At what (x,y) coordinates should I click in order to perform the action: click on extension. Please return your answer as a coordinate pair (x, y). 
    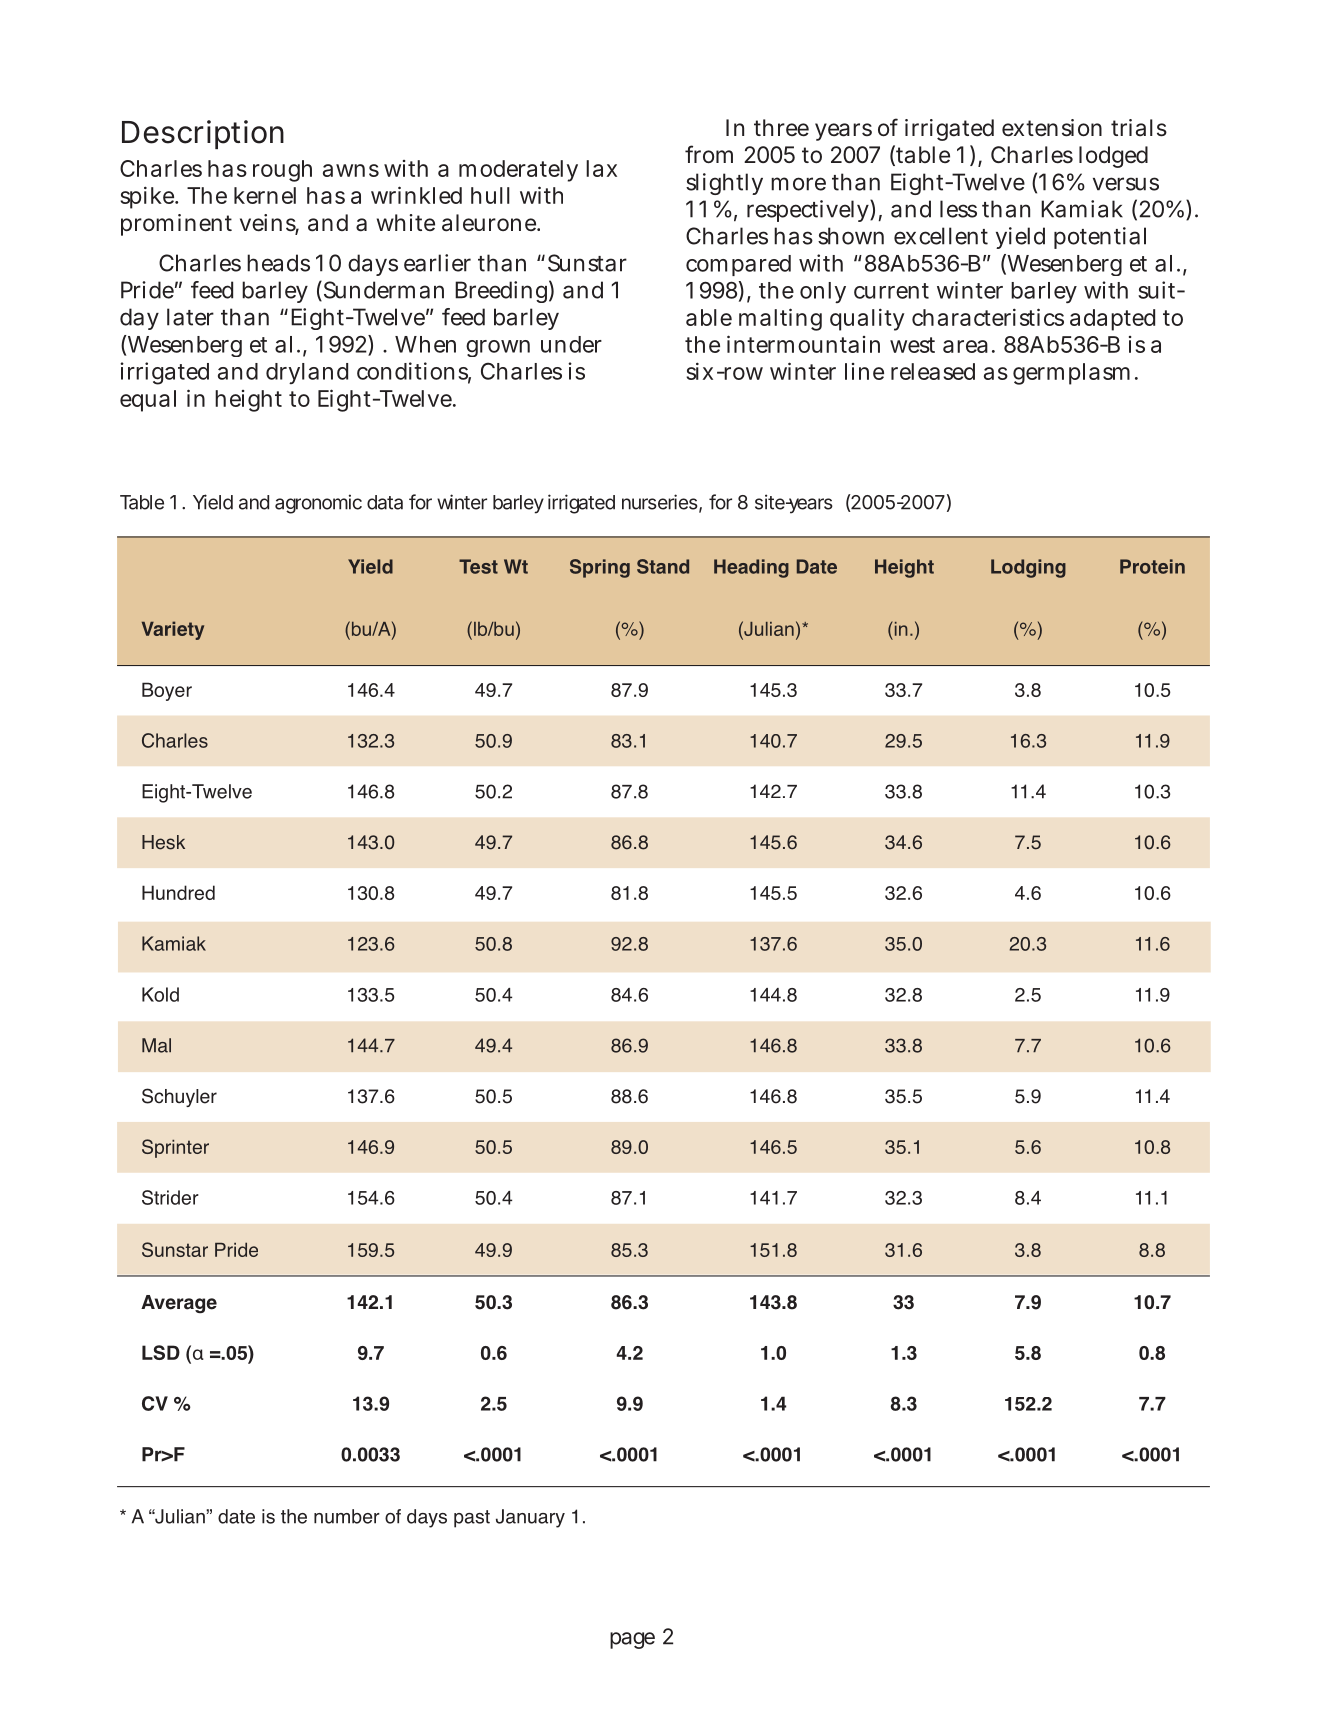
    Looking at the image, I should click on (1052, 128).
